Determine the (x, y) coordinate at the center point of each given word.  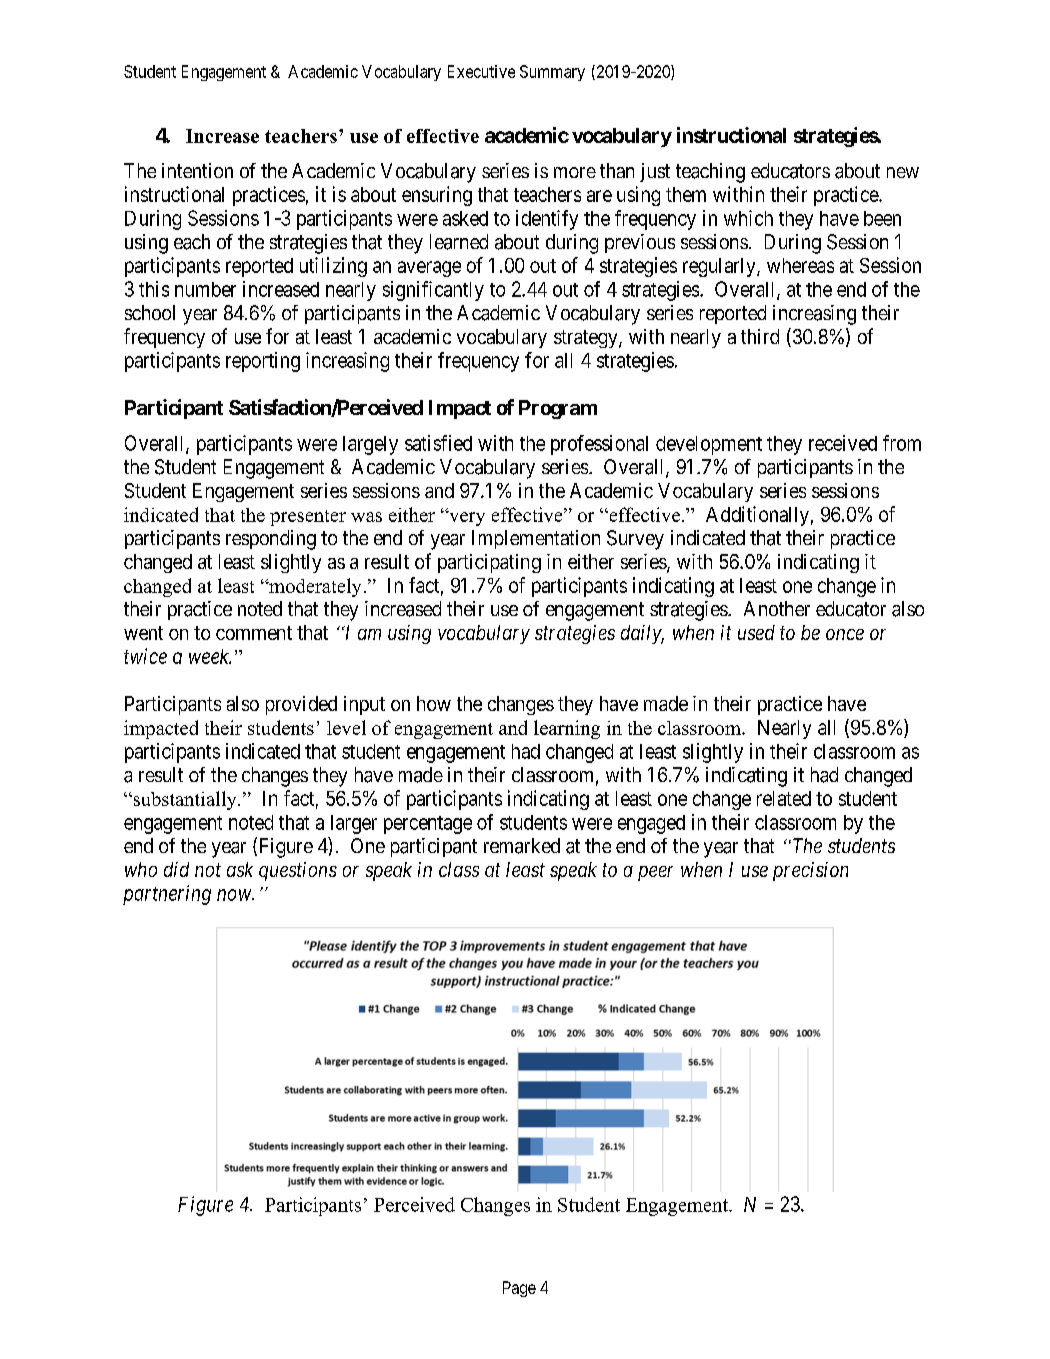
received (843, 443)
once (845, 634)
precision (810, 871)
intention (197, 170)
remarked (522, 846)
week (210, 656)
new (903, 172)
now (235, 895)
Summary (552, 73)
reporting (263, 362)
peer (655, 873)
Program (558, 409)
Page (519, 1289)
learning (567, 729)
